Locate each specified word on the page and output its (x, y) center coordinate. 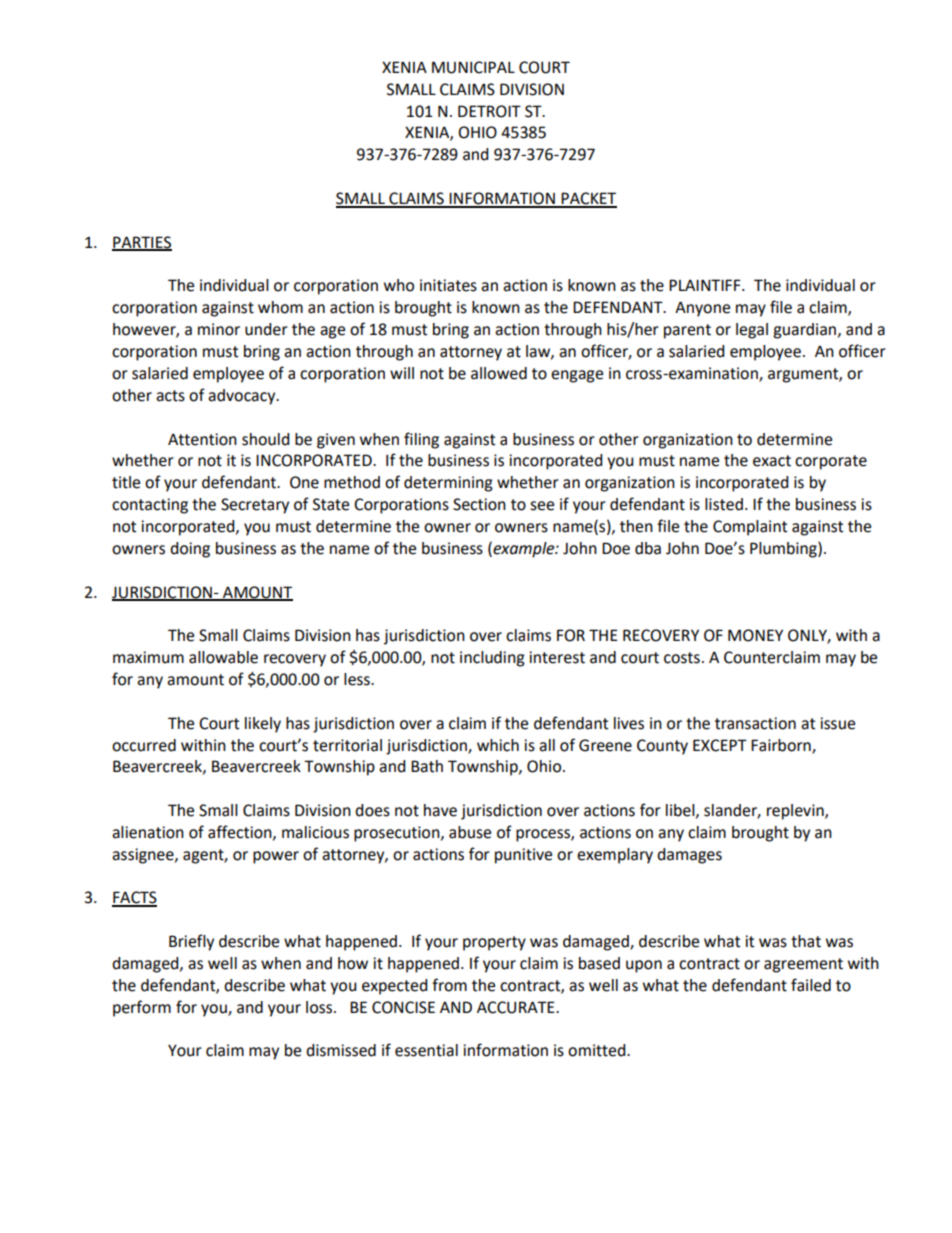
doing (190, 550)
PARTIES (142, 243)
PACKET (588, 199)
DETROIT (489, 111)
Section (479, 504)
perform (142, 1008)
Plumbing (784, 550)
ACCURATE (517, 1007)
